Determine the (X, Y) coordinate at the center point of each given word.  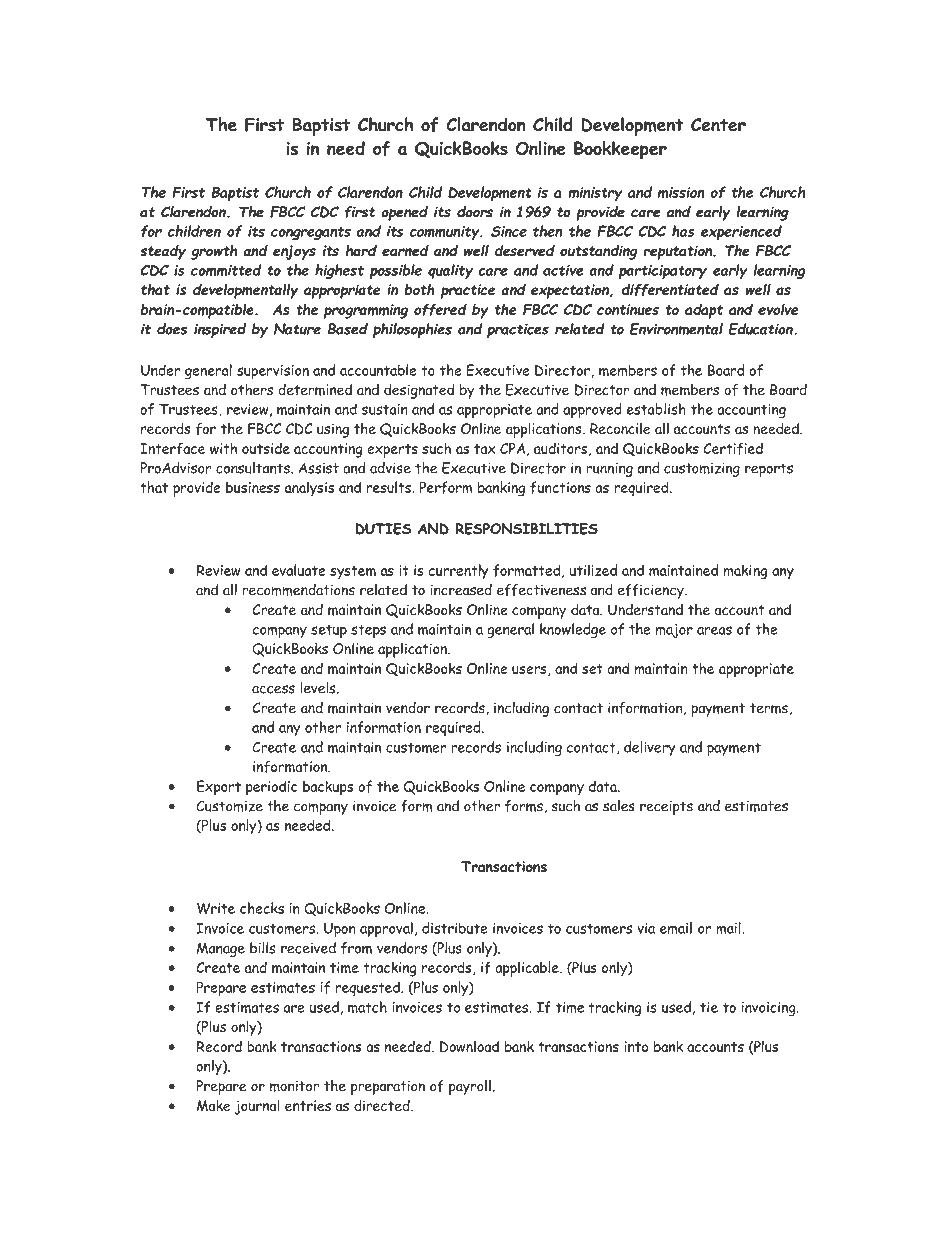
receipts (666, 808)
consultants (254, 468)
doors (475, 212)
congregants (311, 233)
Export (219, 788)
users (530, 670)
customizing (702, 470)
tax (485, 449)
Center (718, 125)
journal (257, 1107)
